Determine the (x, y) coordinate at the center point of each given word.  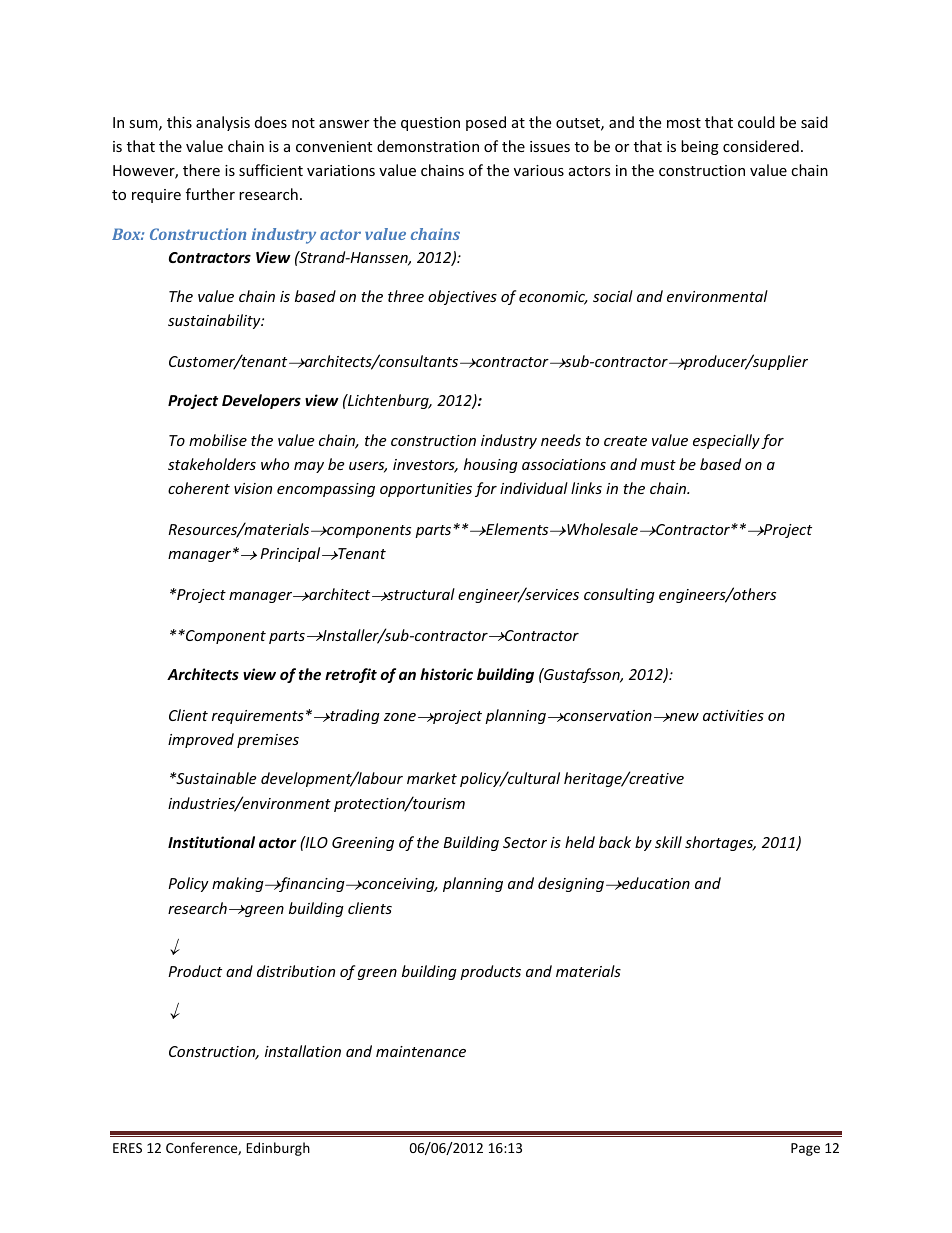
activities (733, 715)
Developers (261, 401)
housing (491, 465)
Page (805, 1149)
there (201, 170)
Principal (291, 554)
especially (726, 441)
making (239, 884)
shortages (720, 843)
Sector (525, 842)
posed (486, 123)
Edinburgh (278, 1149)
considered (761, 146)
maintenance (421, 1051)
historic (446, 674)
